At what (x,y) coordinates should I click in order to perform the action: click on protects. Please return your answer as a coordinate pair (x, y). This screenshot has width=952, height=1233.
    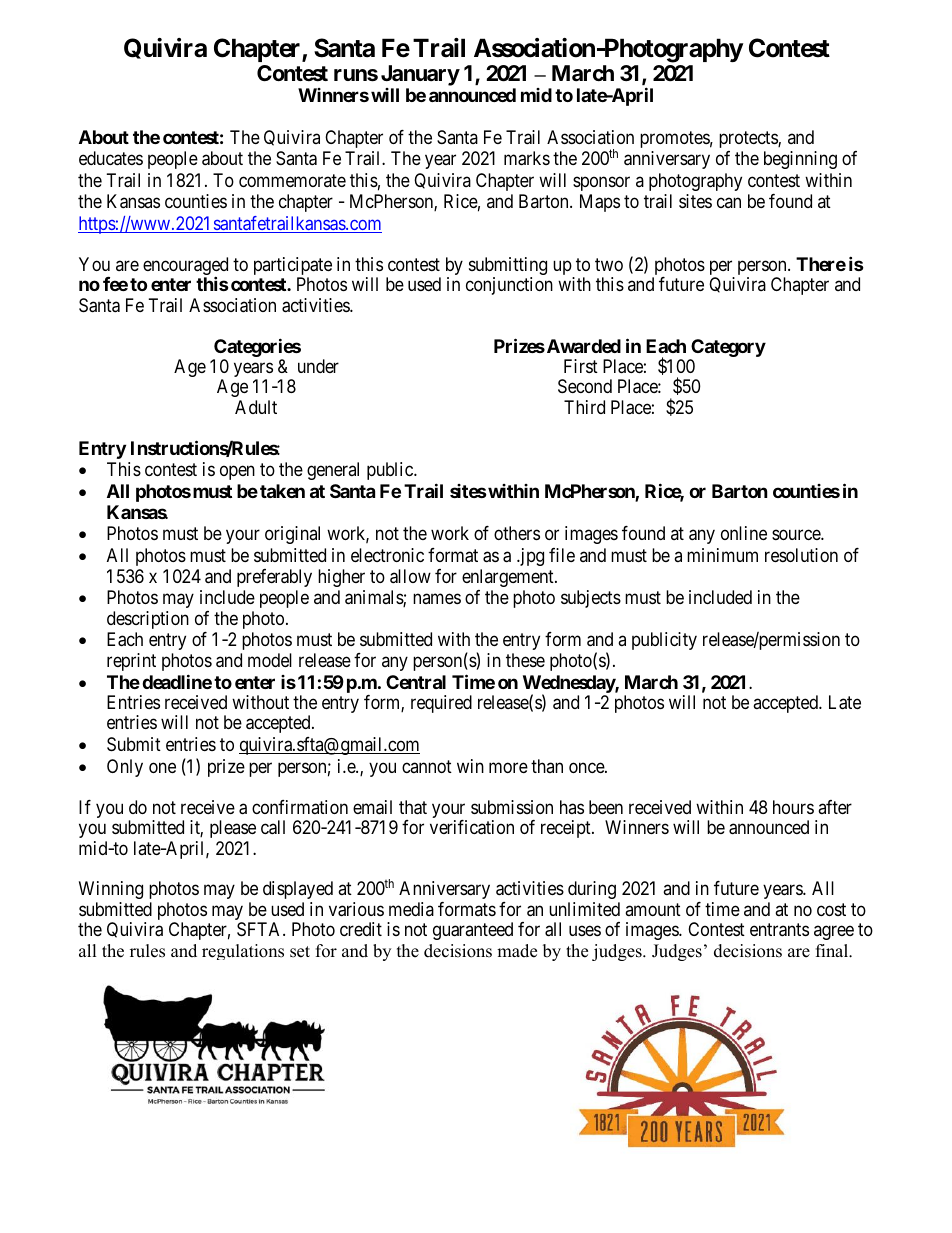
    Looking at the image, I should click on (749, 139).
